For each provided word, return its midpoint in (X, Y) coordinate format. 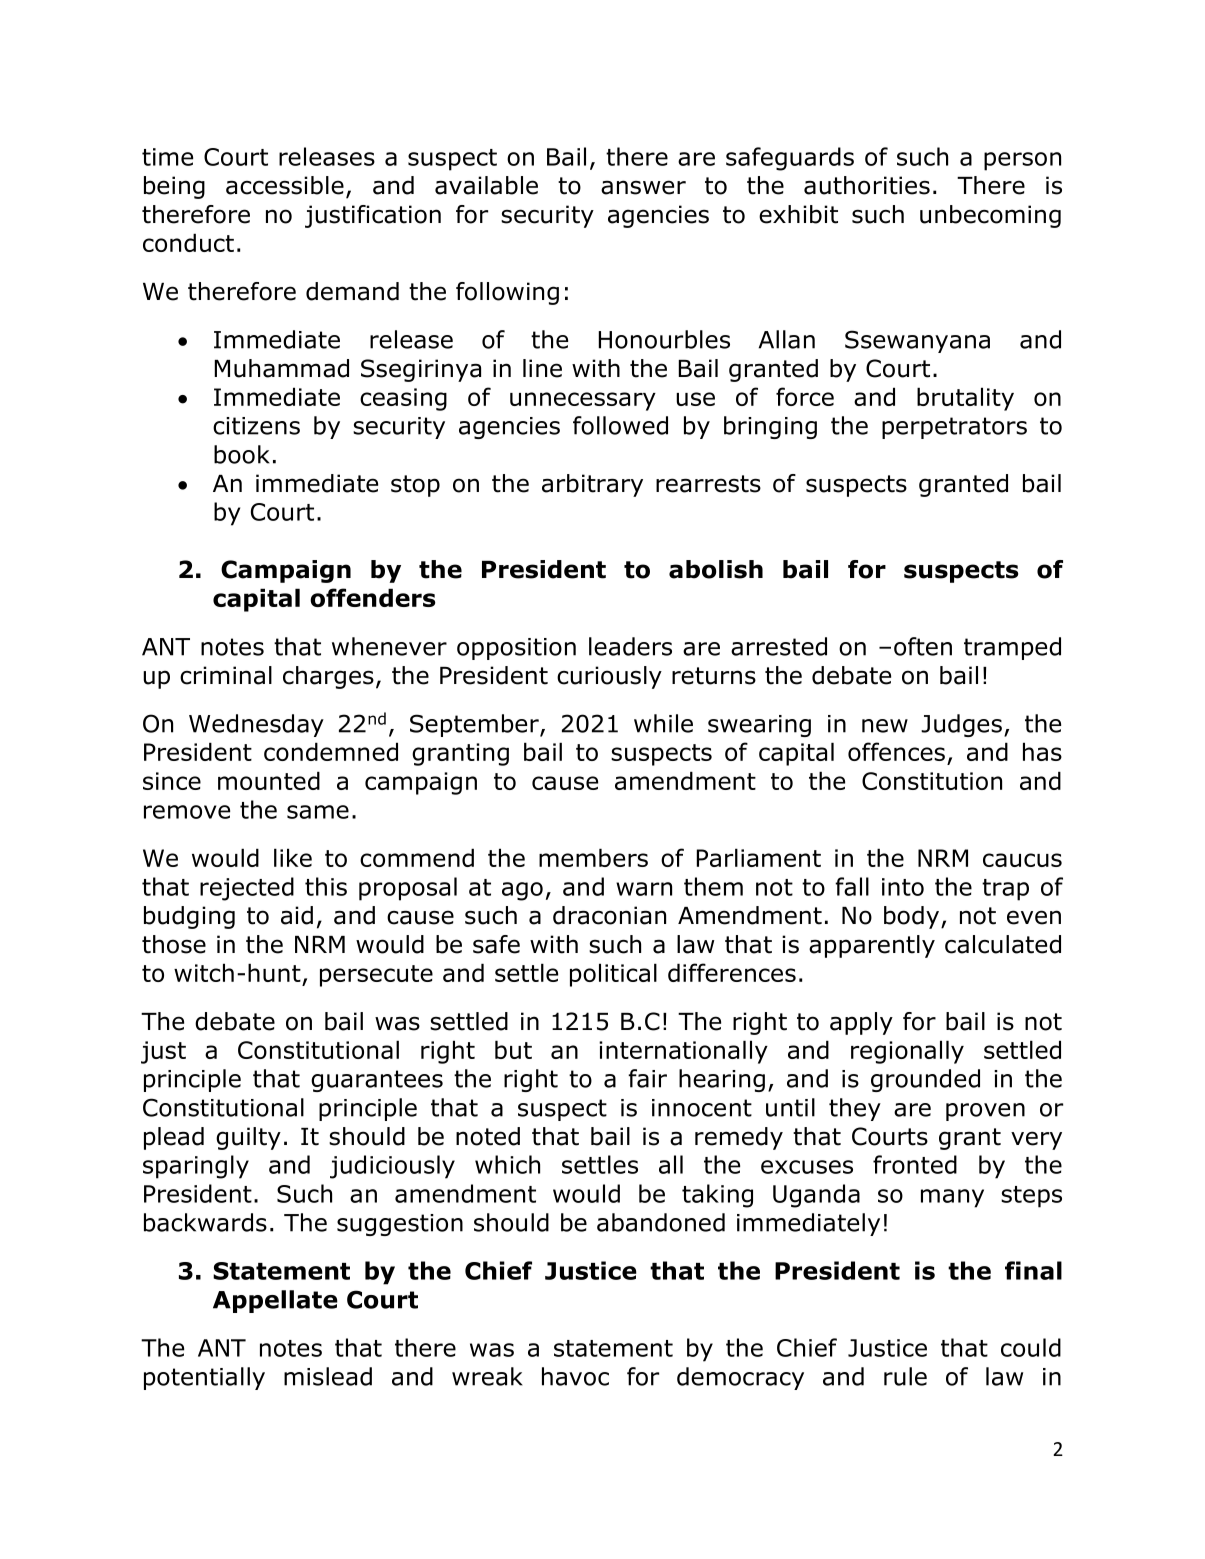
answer (643, 187)
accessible (285, 185)
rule (905, 1376)
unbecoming (990, 216)
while (663, 723)
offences (896, 751)
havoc (575, 1376)
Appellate (275, 1301)
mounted (269, 780)
